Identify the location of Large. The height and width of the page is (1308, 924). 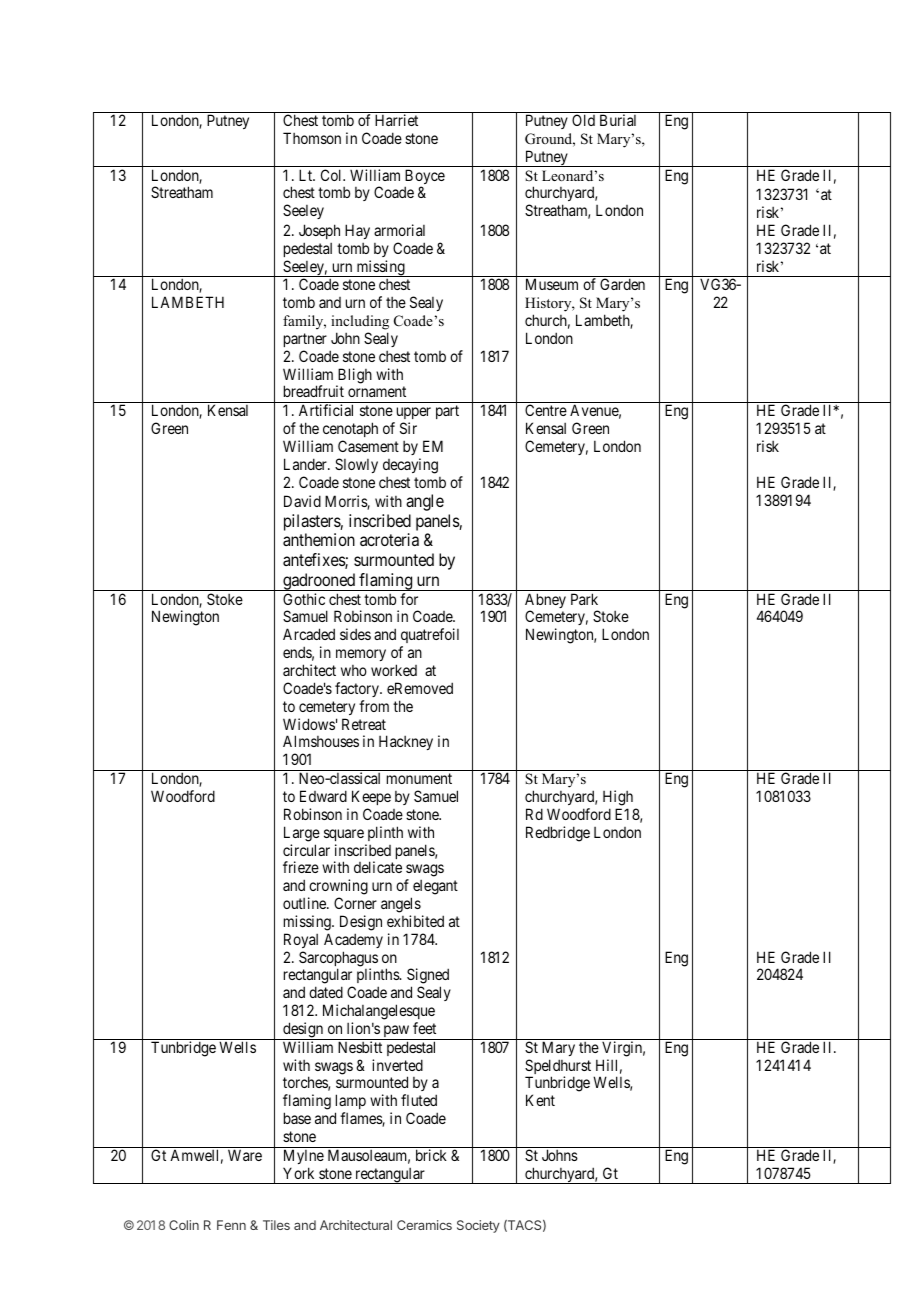
(302, 834).
